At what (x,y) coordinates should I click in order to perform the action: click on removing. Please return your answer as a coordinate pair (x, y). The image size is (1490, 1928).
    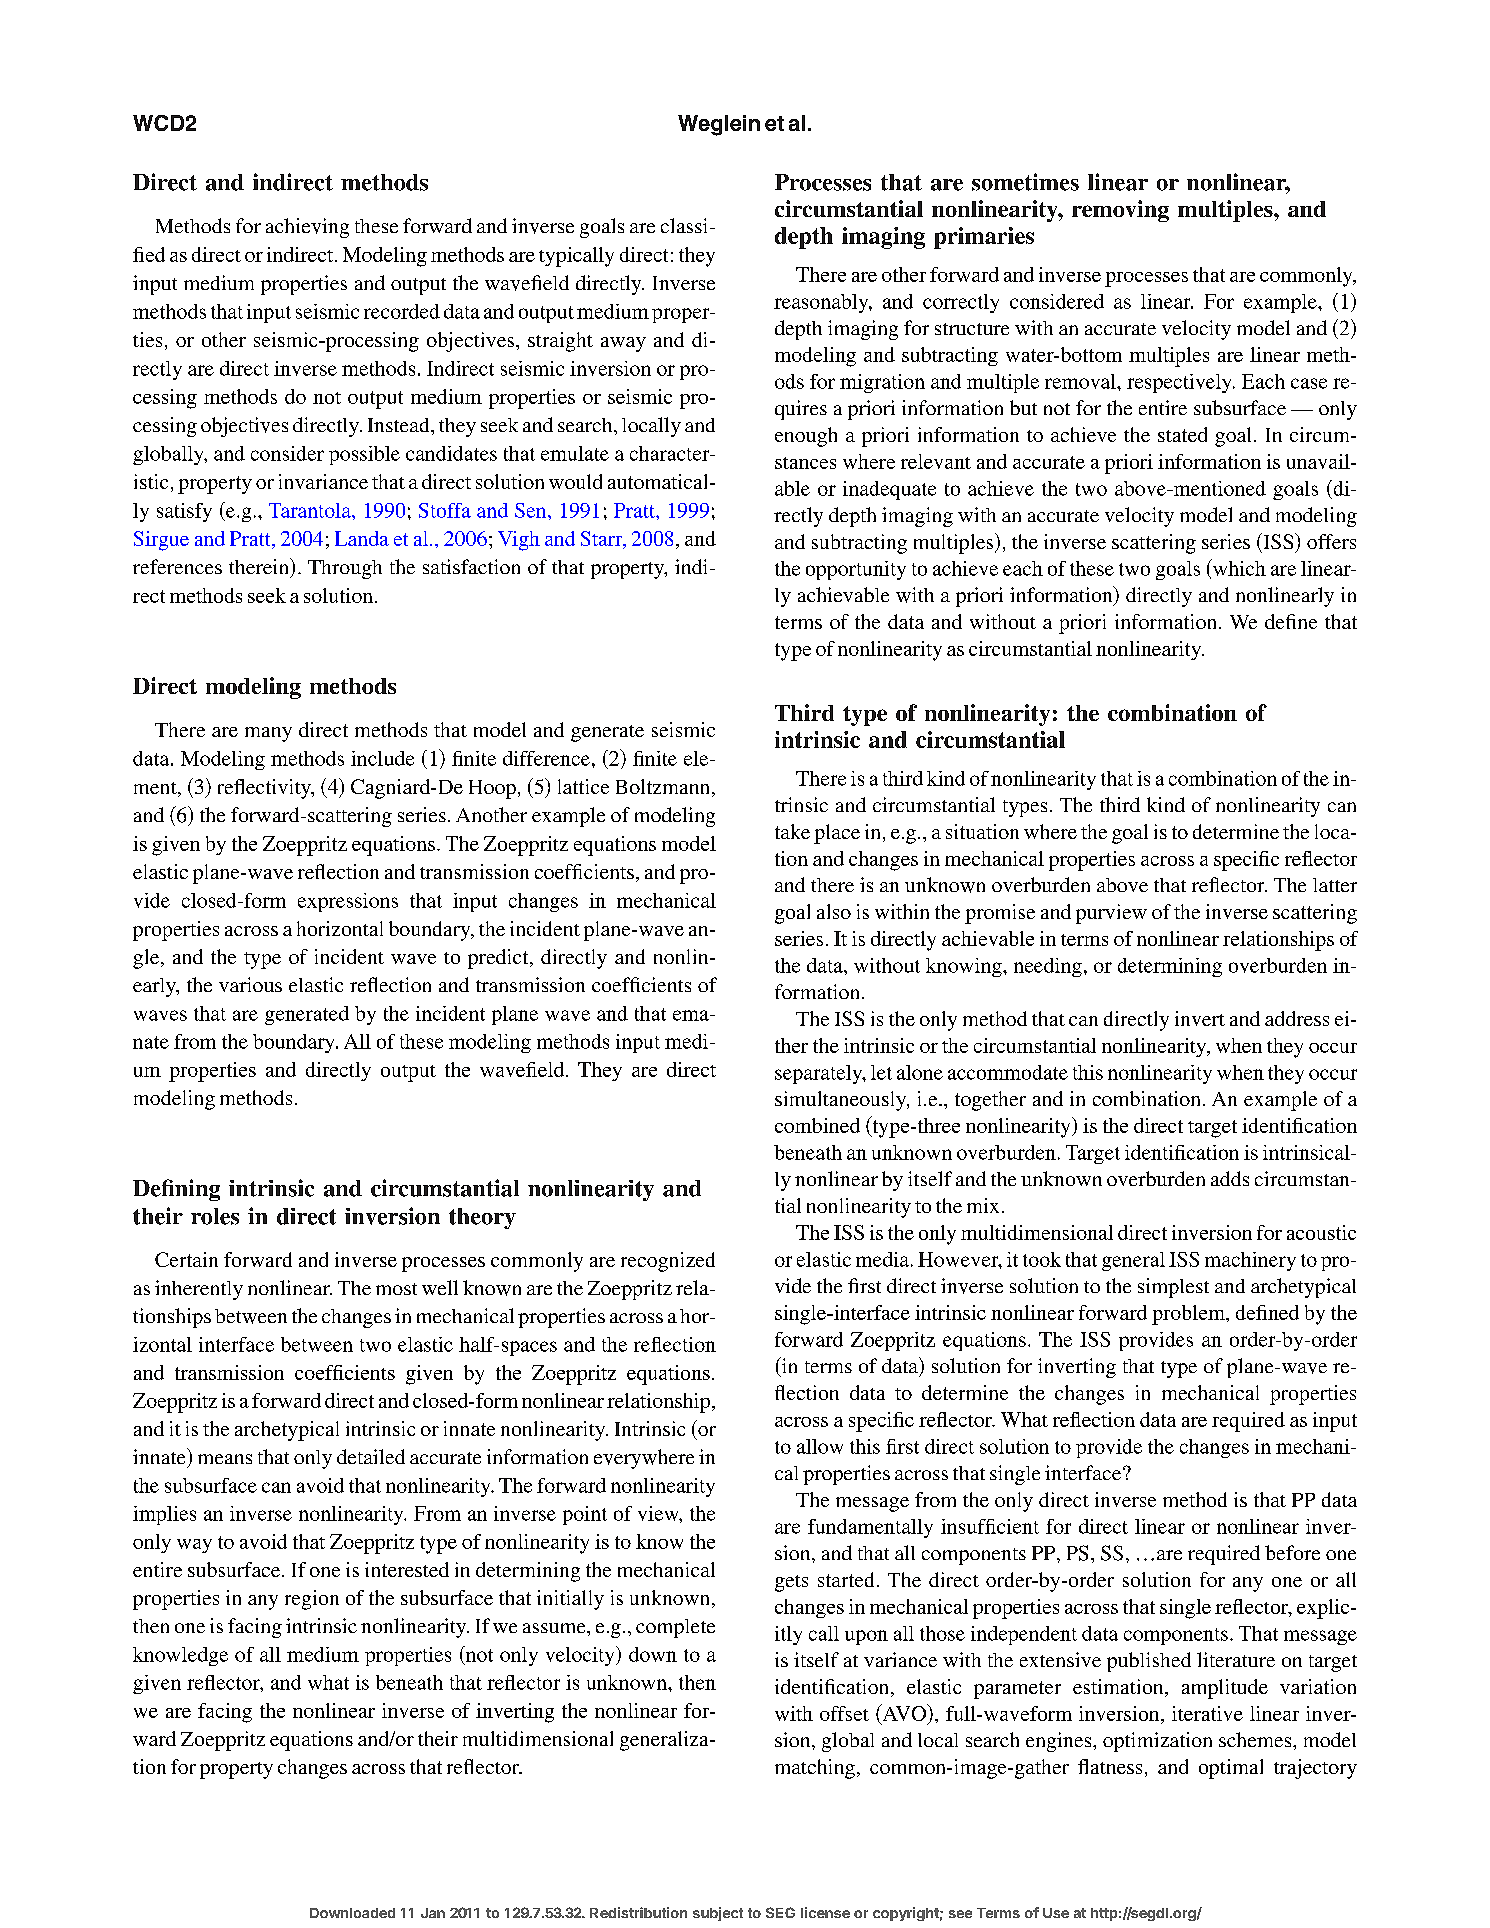
    Looking at the image, I should click on (1120, 211).
